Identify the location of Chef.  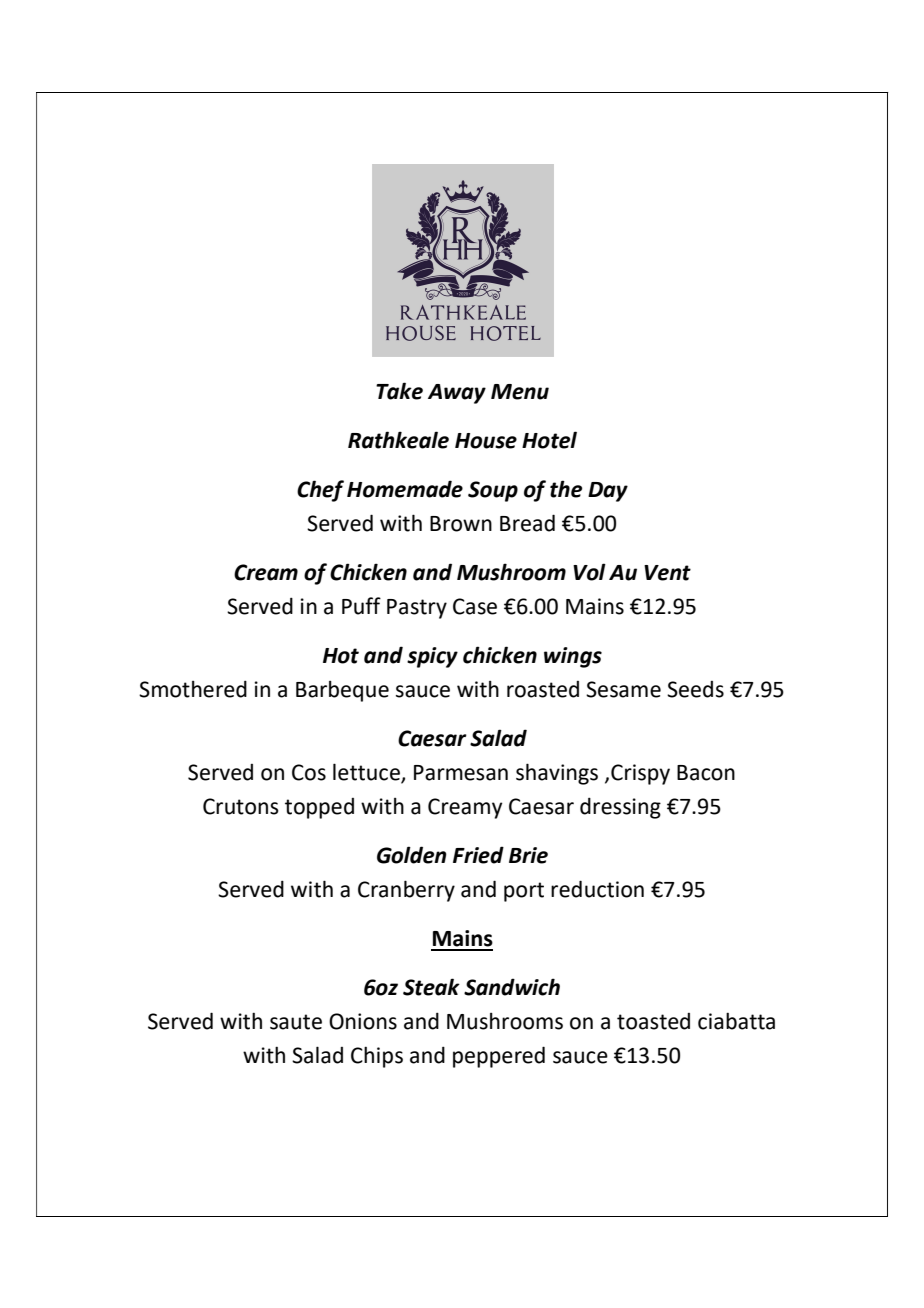
(320, 491).
